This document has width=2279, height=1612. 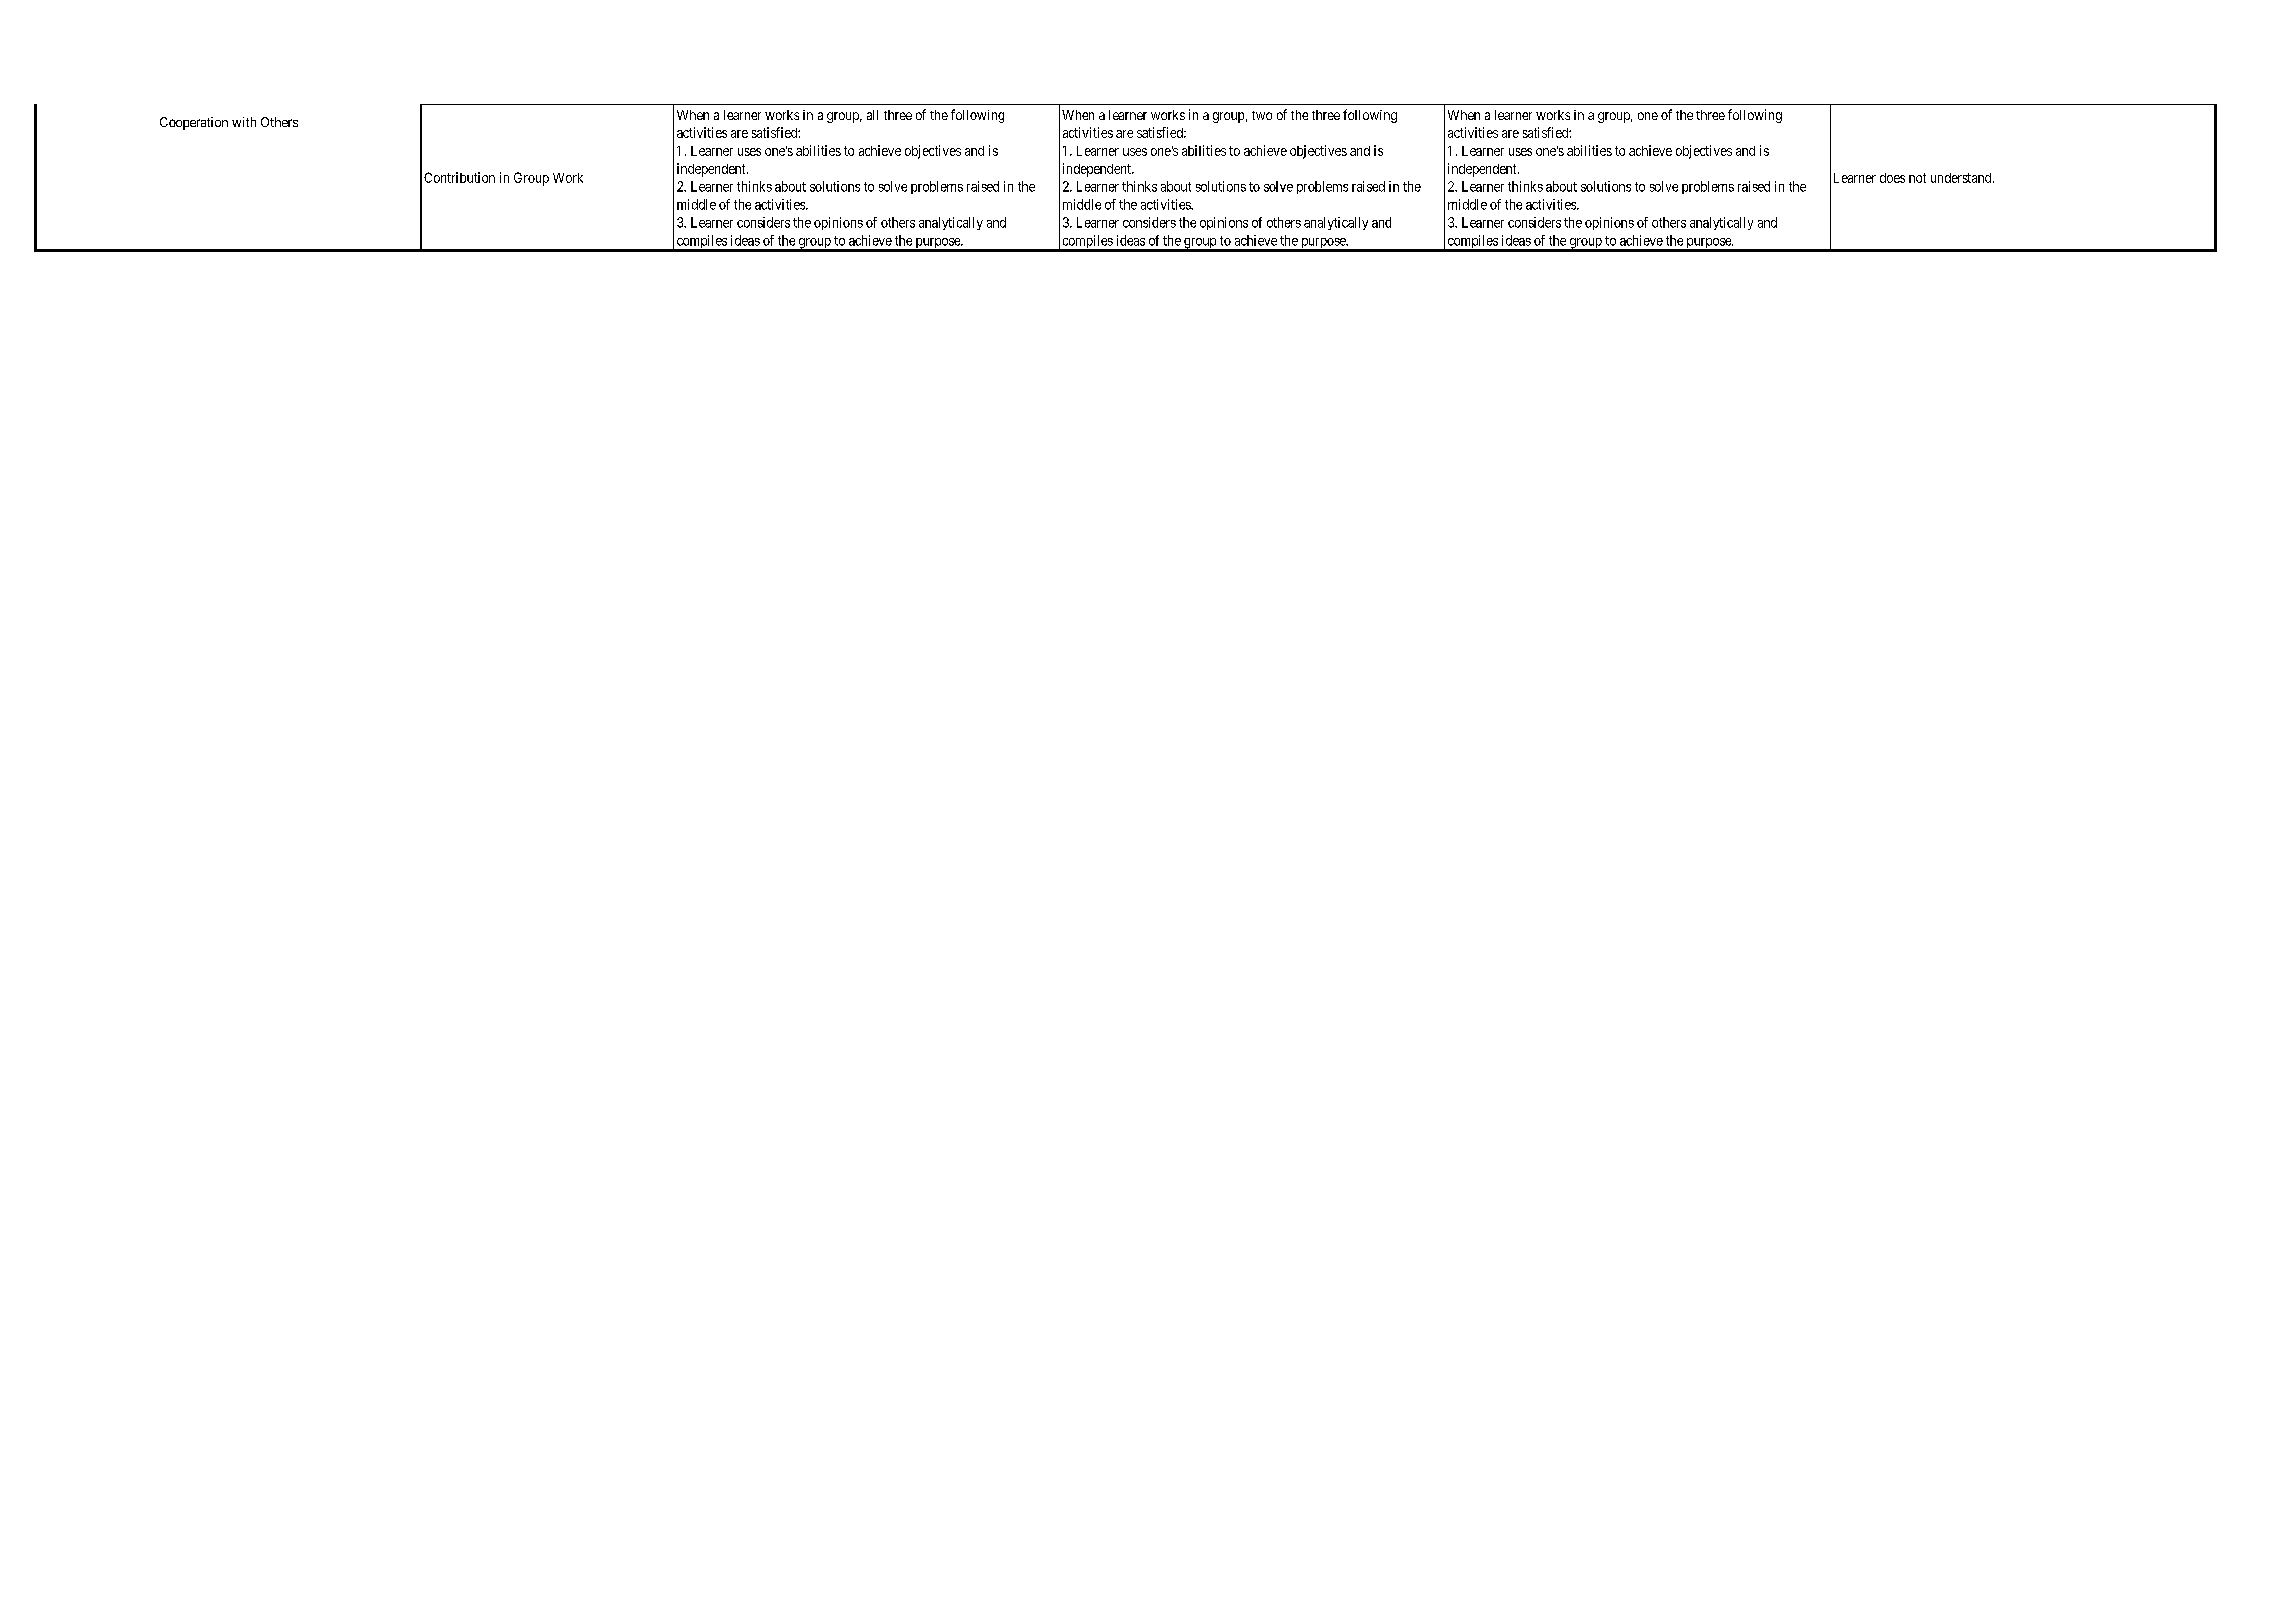 What do you see at coordinates (1892, 178) in the document?
I see `does` at bounding box center [1892, 178].
